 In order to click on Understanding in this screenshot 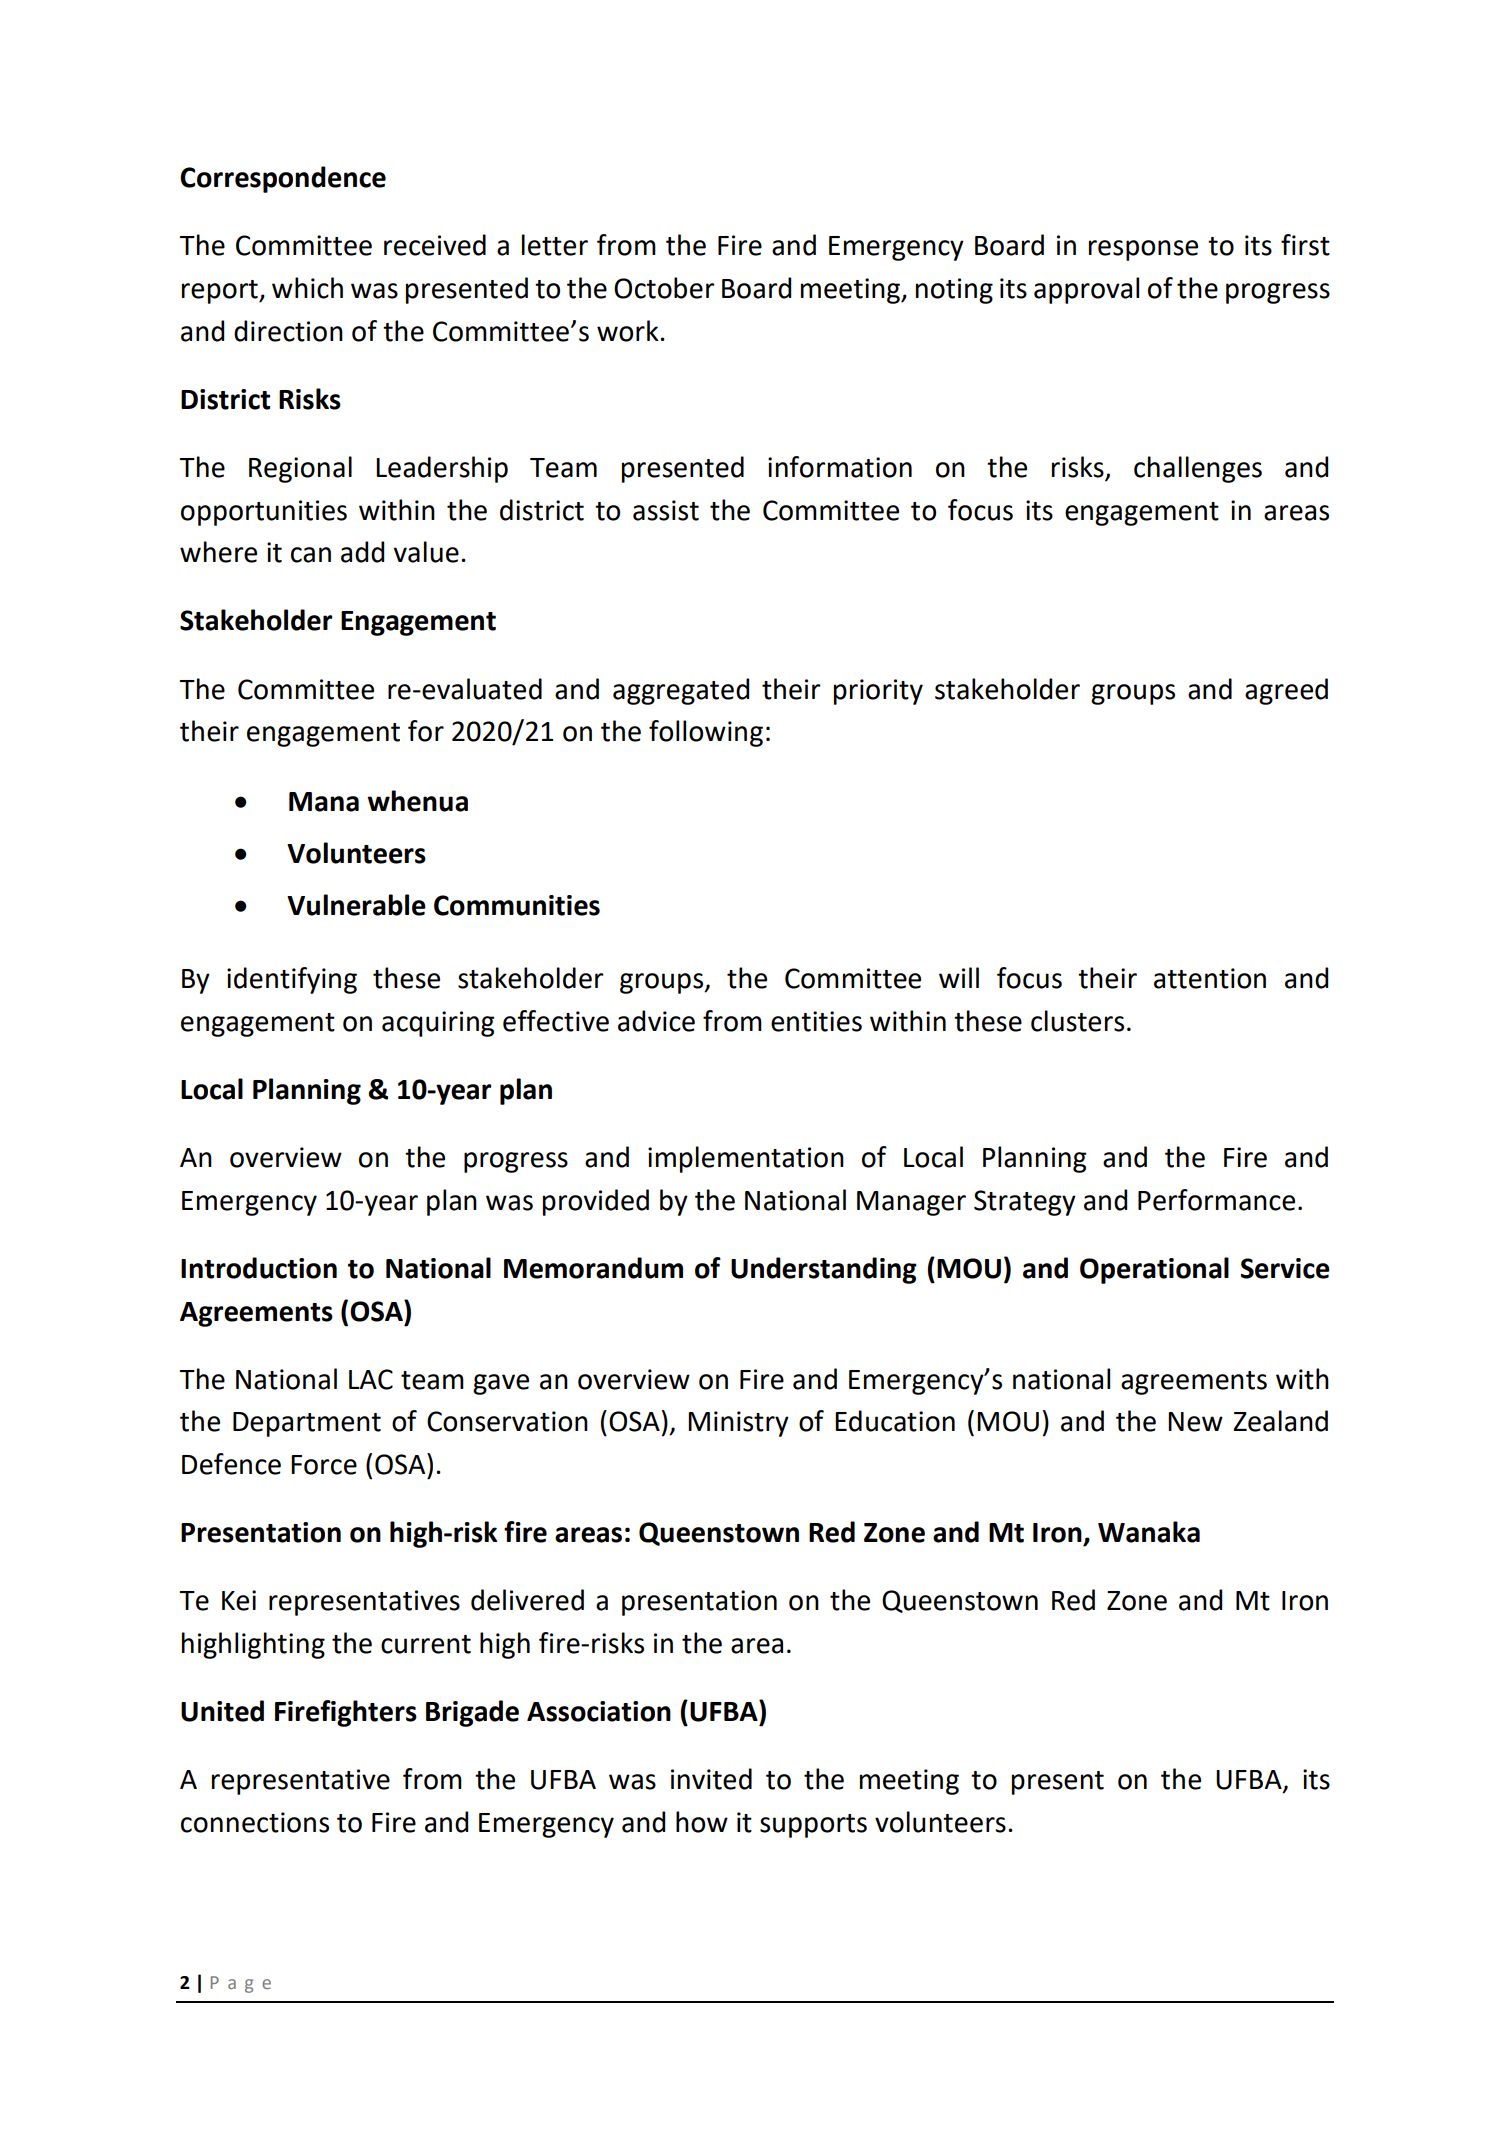, I will do `click(824, 1270)`.
